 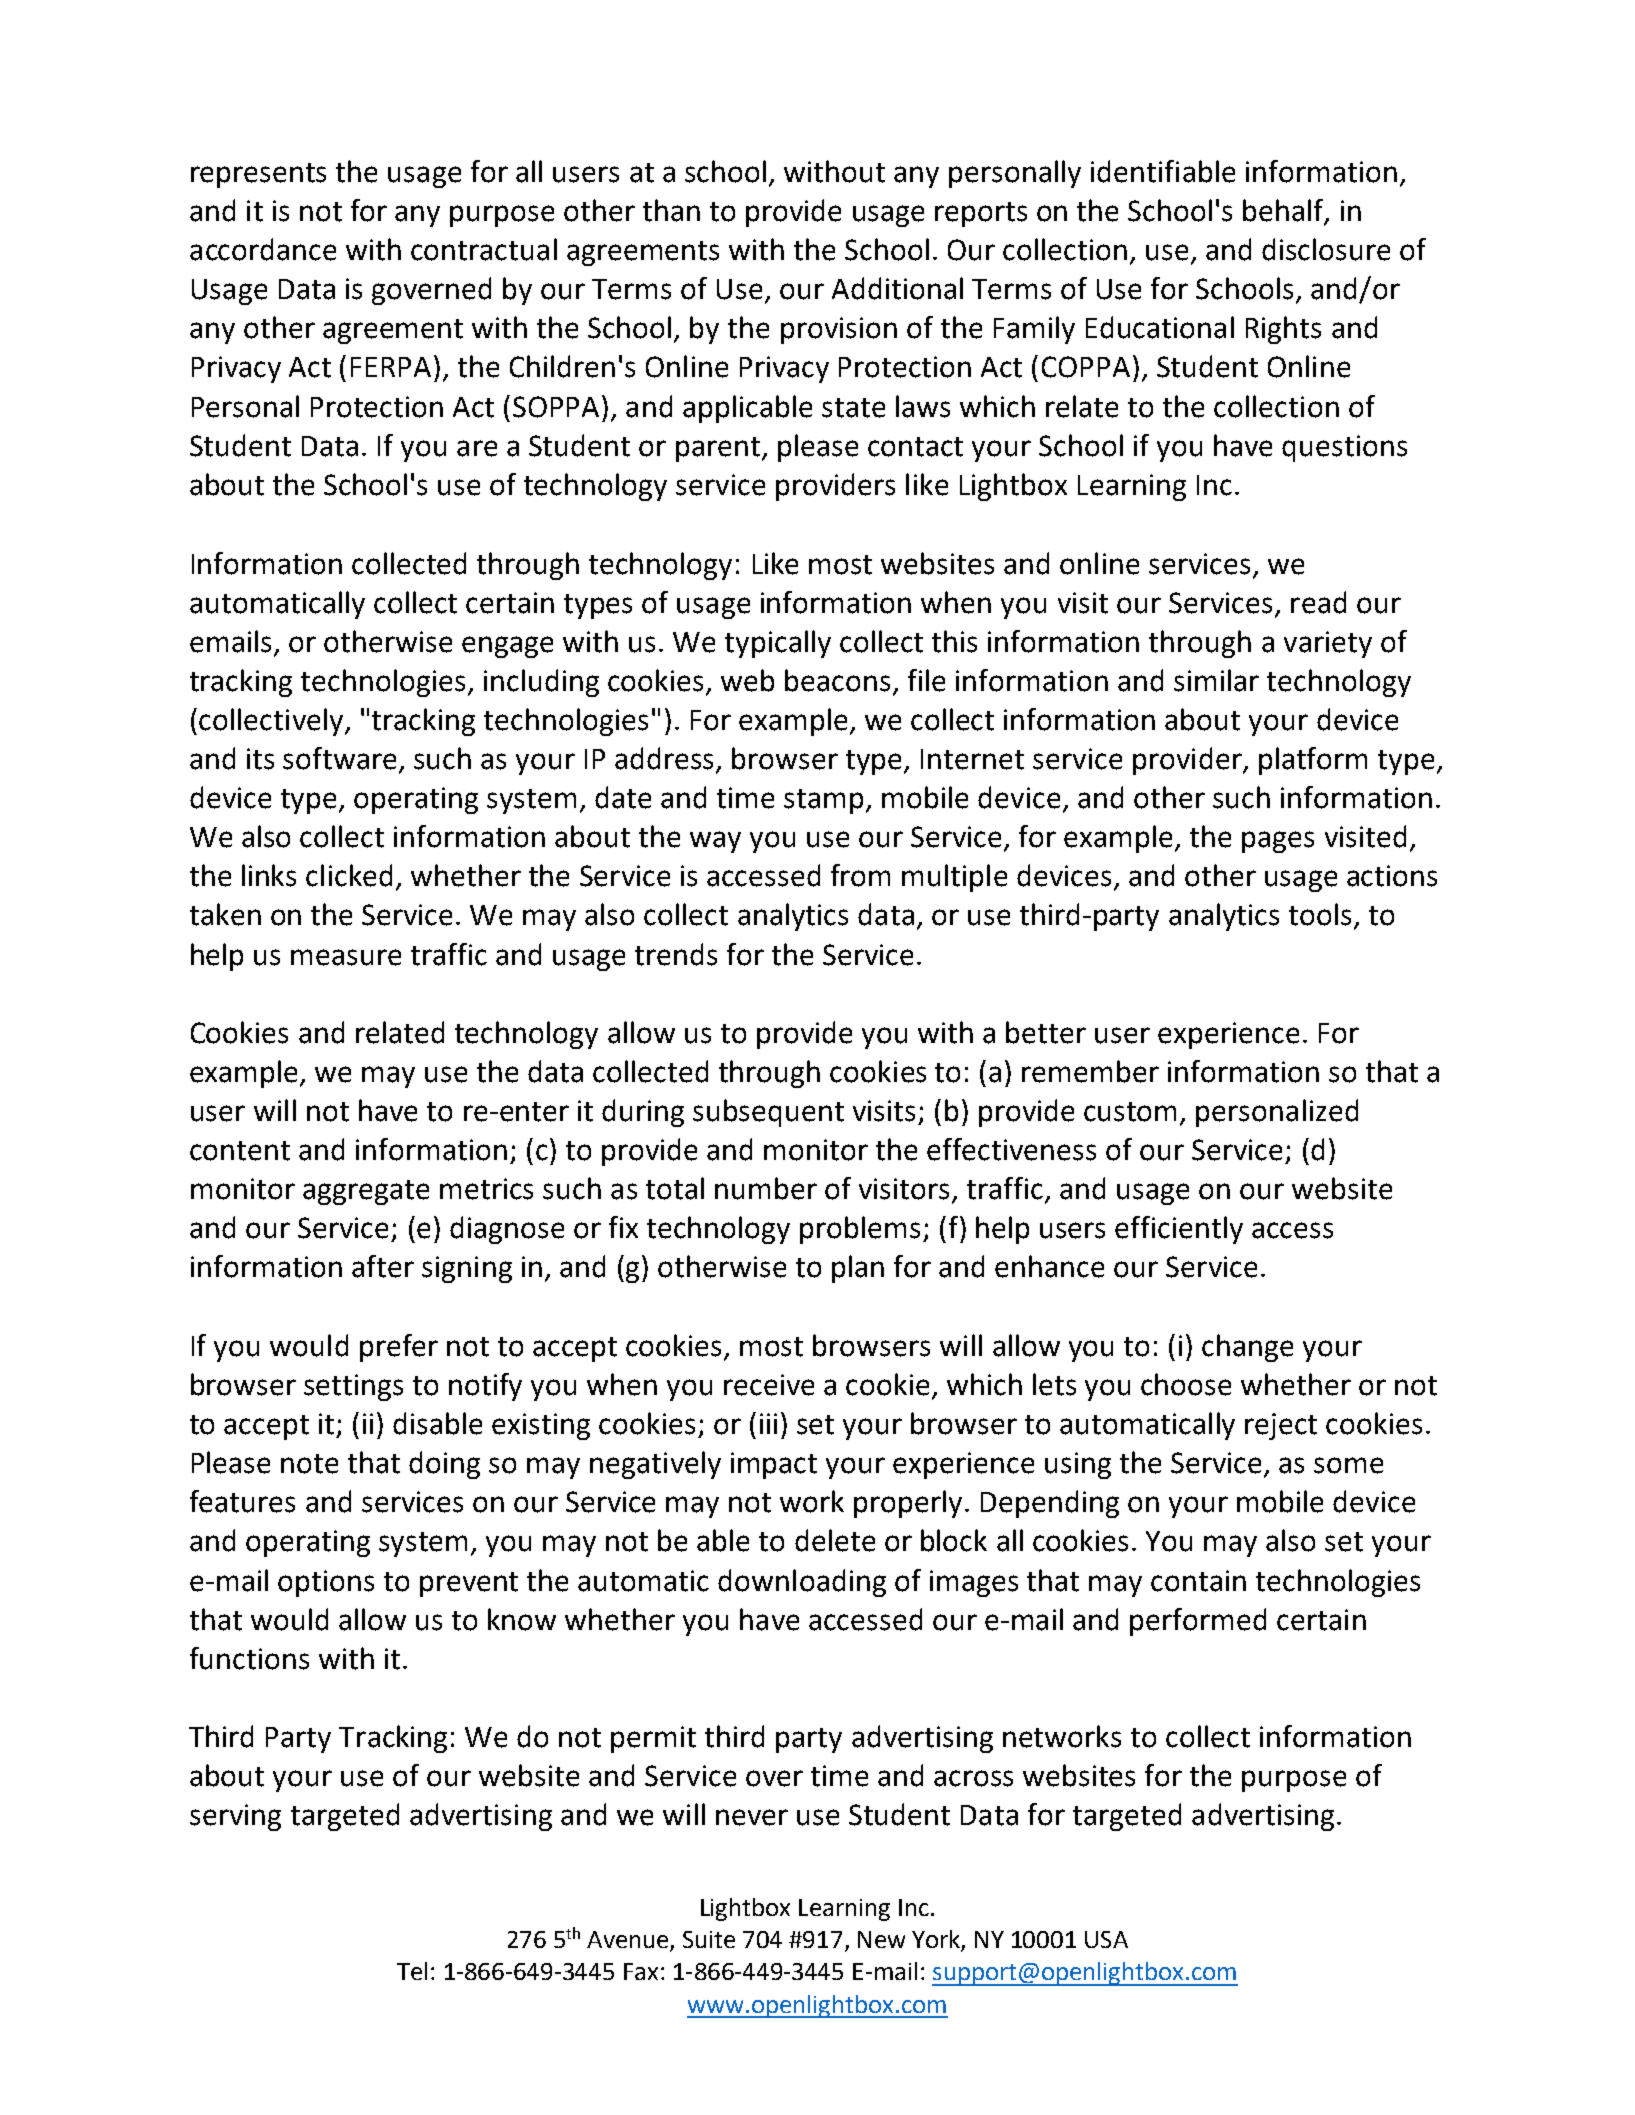 What do you see at coordinates (1284, 211) in the image?
I see `behalf` at bounding box center [1284, 211].
